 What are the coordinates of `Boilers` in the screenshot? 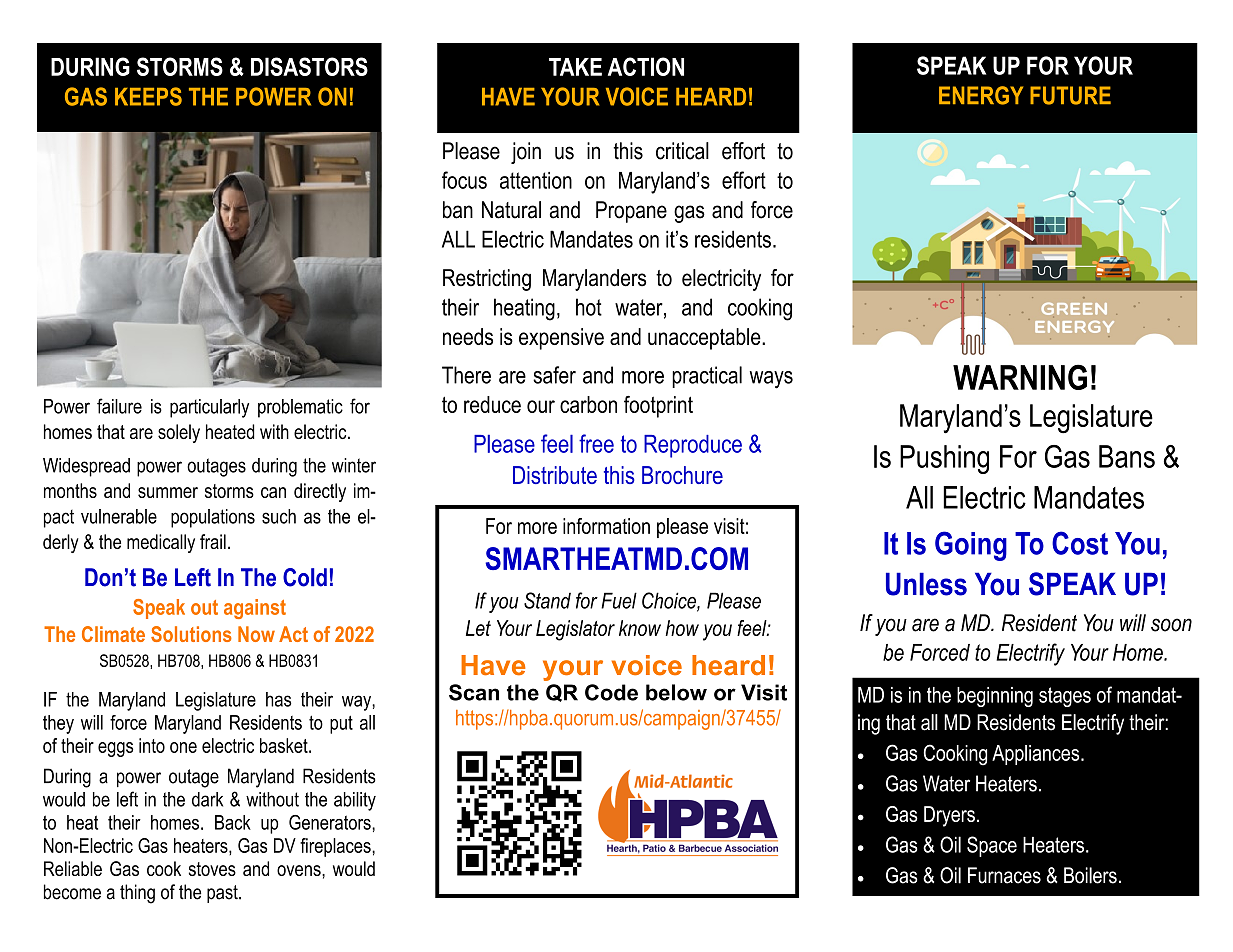 It's located at (1090, 875).
